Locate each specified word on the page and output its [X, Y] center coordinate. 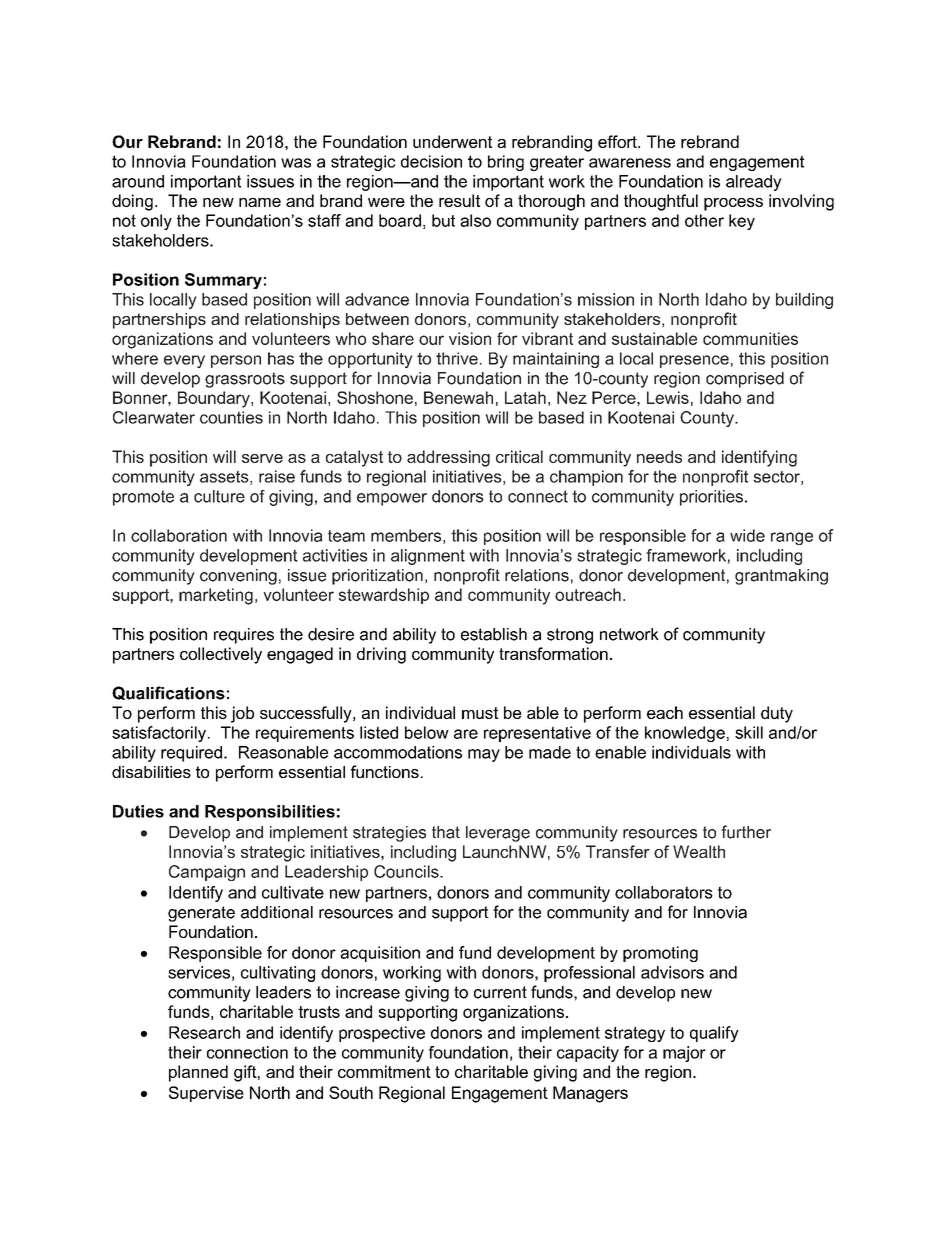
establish [494, 634]
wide [747, 535]
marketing [216, 596]
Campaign [207, 873]
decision [431, 161]
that [446, 832]
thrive [457, 358]
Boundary [215, 399]
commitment [384, 1071]
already [754, 183]
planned [198, 1073]
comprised [745, 380]
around [138, 181]
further [746, 832]
